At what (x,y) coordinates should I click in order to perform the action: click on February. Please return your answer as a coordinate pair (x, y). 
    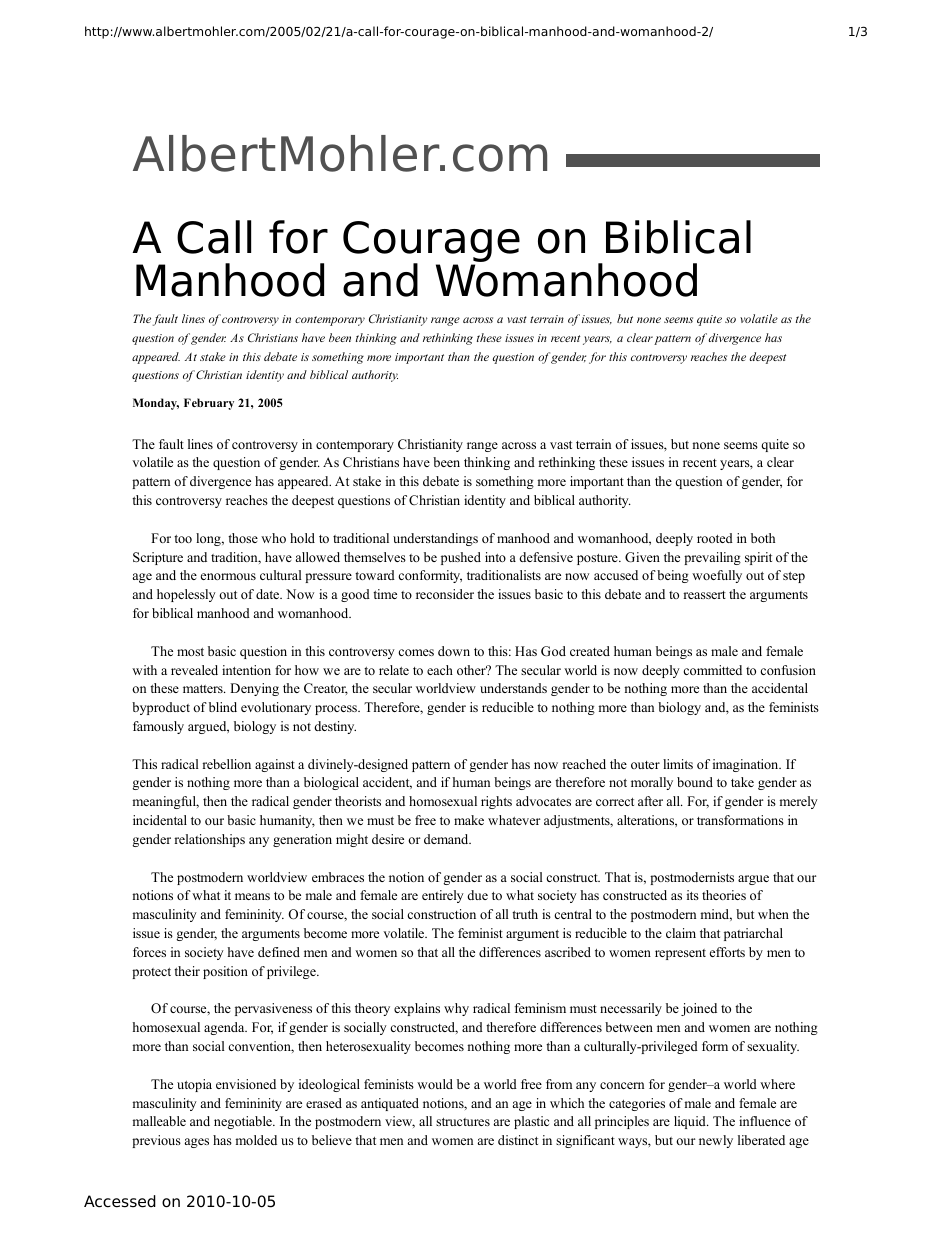
    Looking at the image, I should click on (209, 404).
